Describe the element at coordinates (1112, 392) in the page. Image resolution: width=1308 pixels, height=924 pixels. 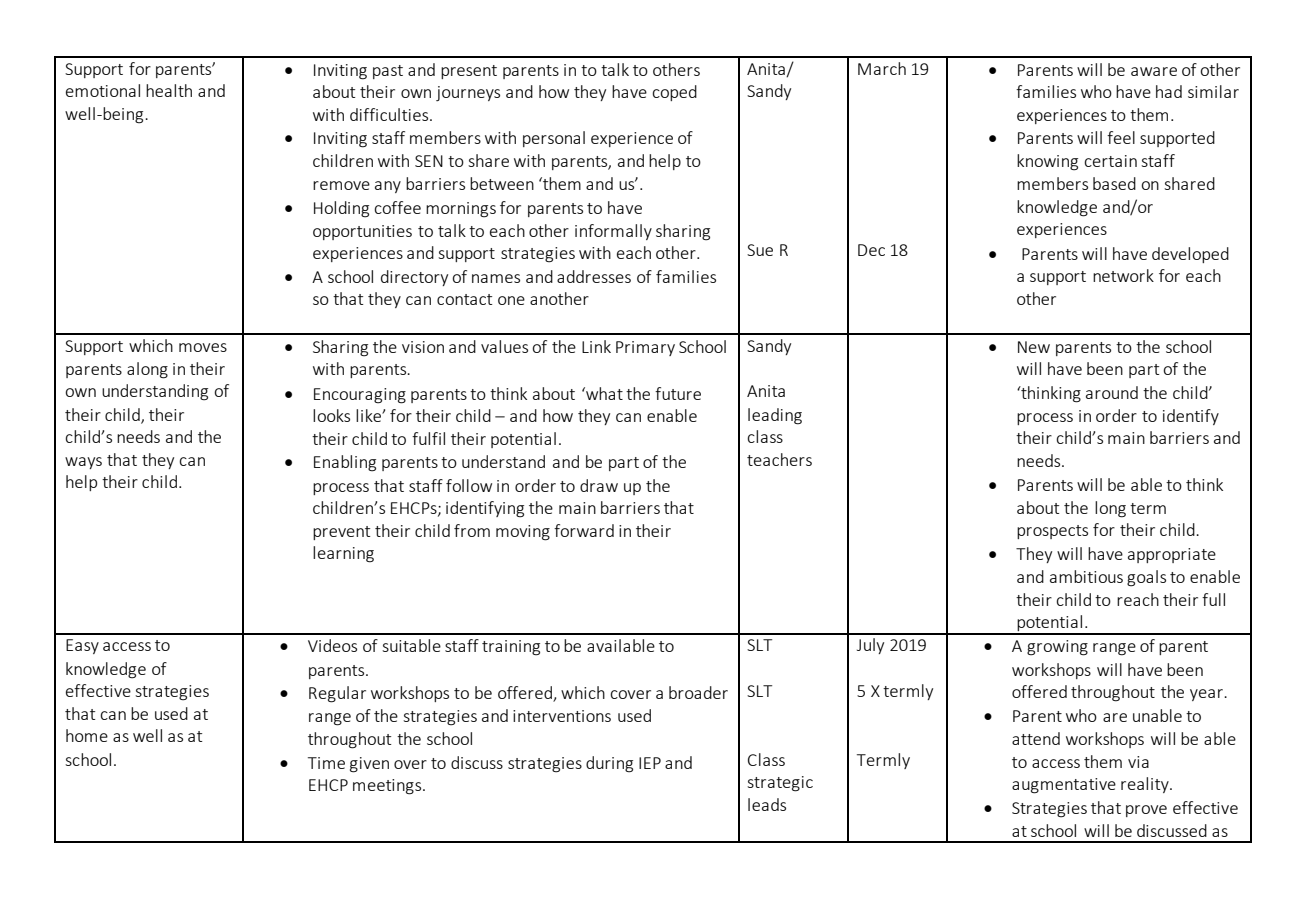
I see `around` at that location.
